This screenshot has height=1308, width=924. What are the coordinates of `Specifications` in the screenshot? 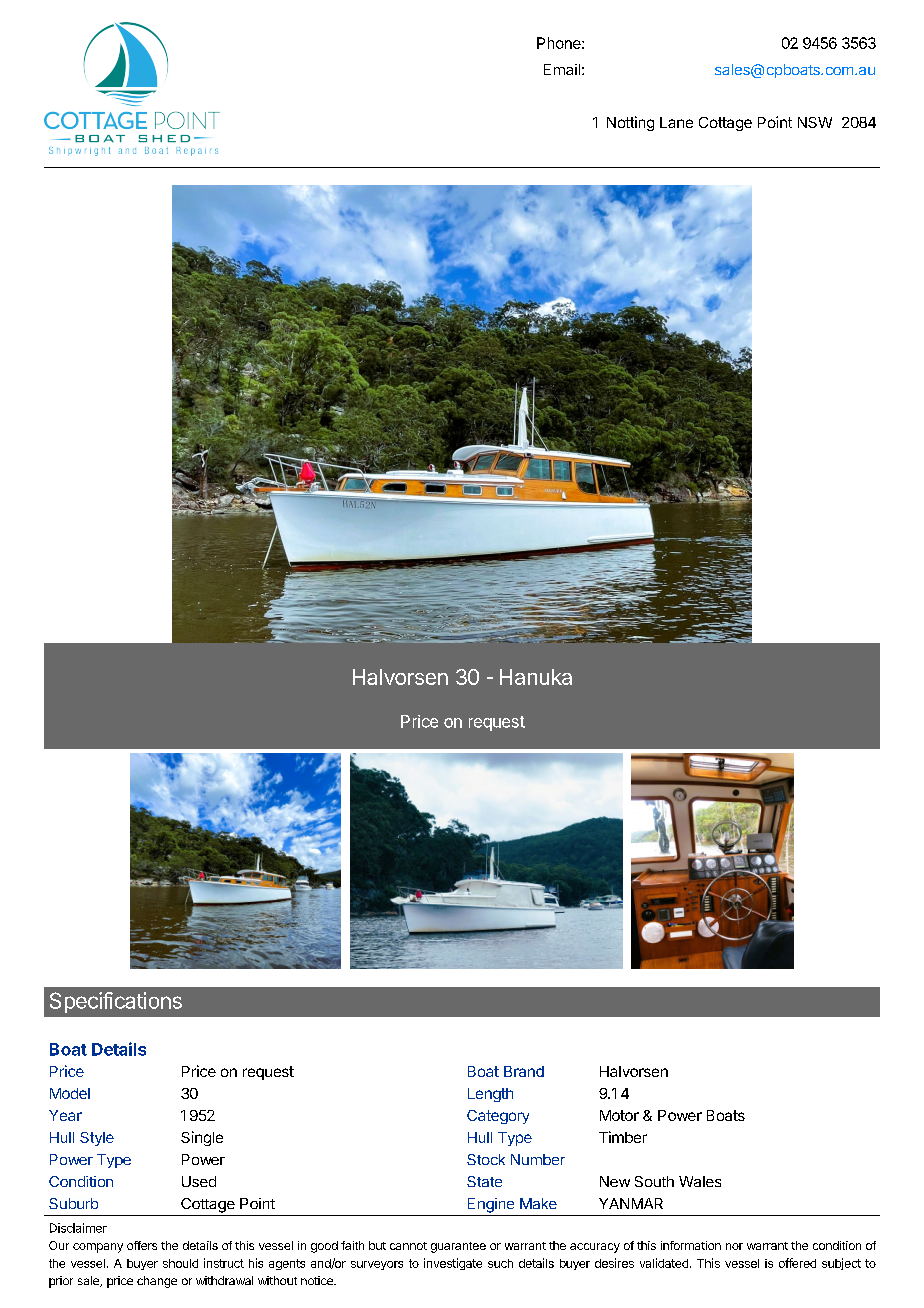 It's located at (116, 1002).
